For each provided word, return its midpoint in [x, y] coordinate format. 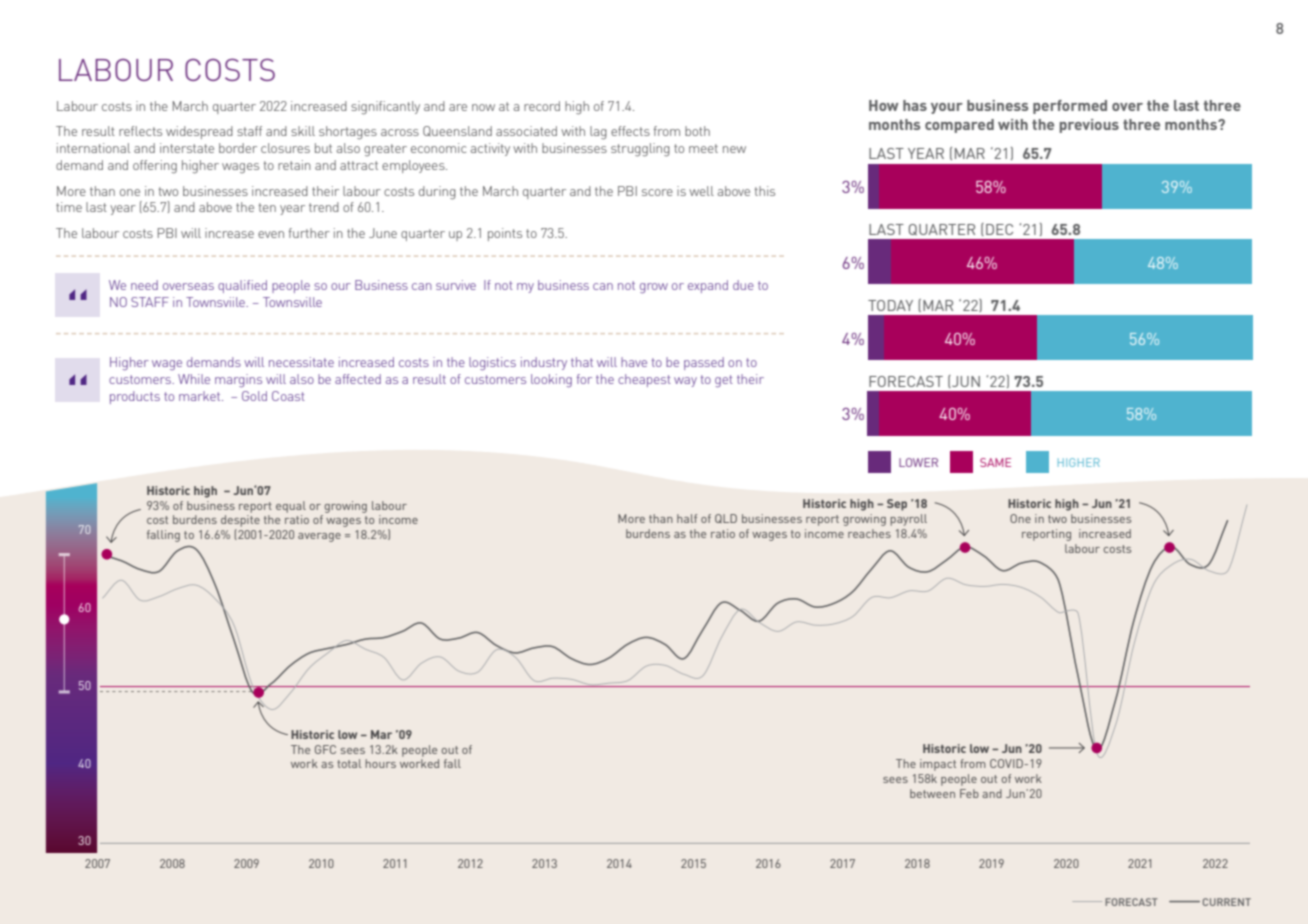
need [144, 285]
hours [380, 763]
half [687, 518]
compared [959, 126]
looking [551, 381]
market [201, 396]
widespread [199, 132]
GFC [325, 749]
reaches [869, 533]
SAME [995, 462]
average [319, 537]
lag [598, 133]
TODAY [890, 305]
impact [938, 765]
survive [456, 285]
